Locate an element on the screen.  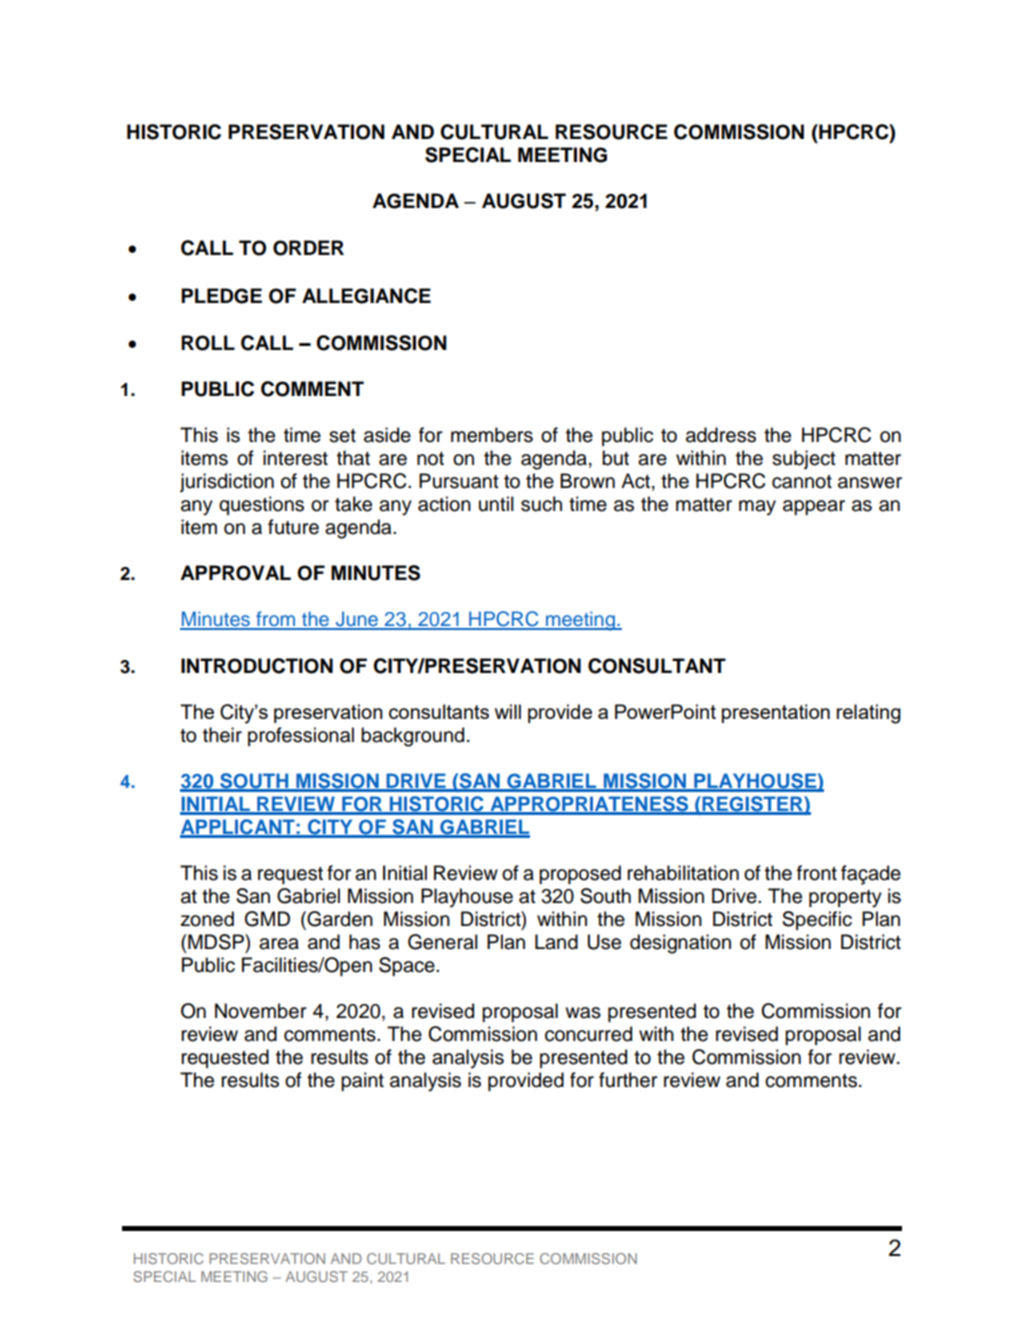
will is located at coordinates (508, 711).
